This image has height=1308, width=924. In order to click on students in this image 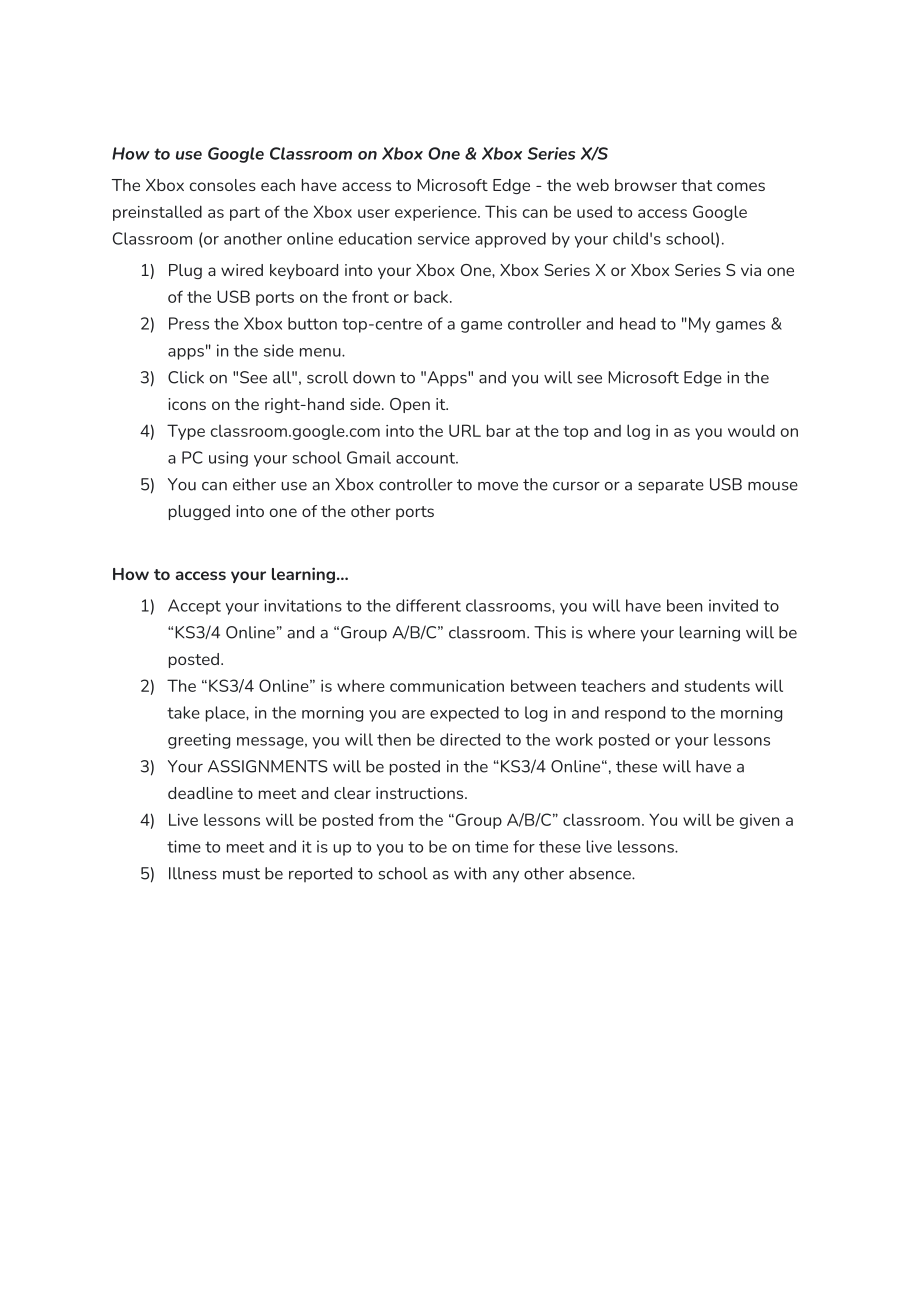, I will do `click(717, 685)`.
